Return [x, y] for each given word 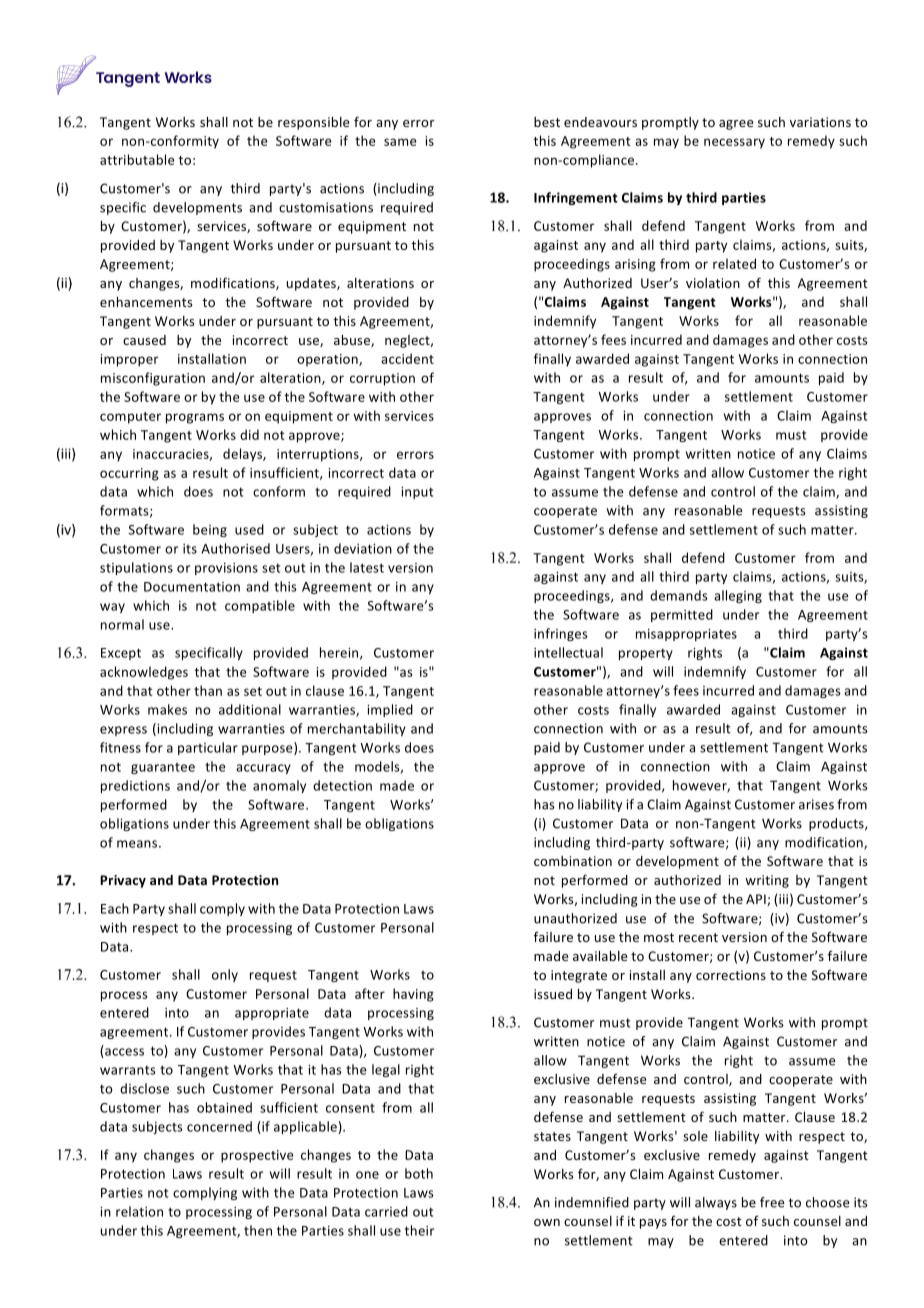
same [400, 142]
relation [139, 1211]
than [208, 690]
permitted [682, 615]
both [419, 1173]
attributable [137, 159]
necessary [734, 143]
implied [390, 710]
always [716, 1203]
